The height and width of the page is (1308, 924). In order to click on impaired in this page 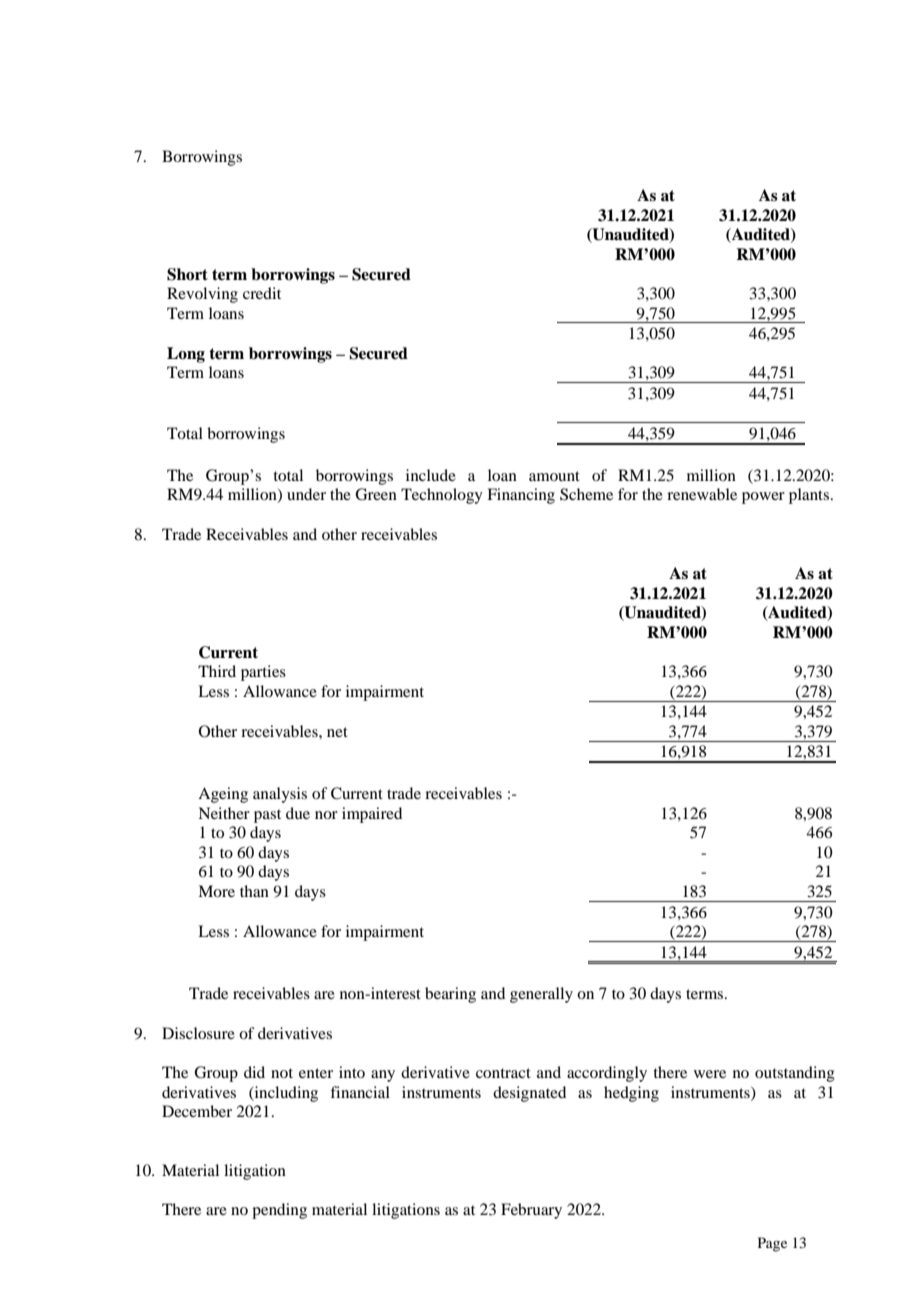, I will do `click(372, 815)`.
